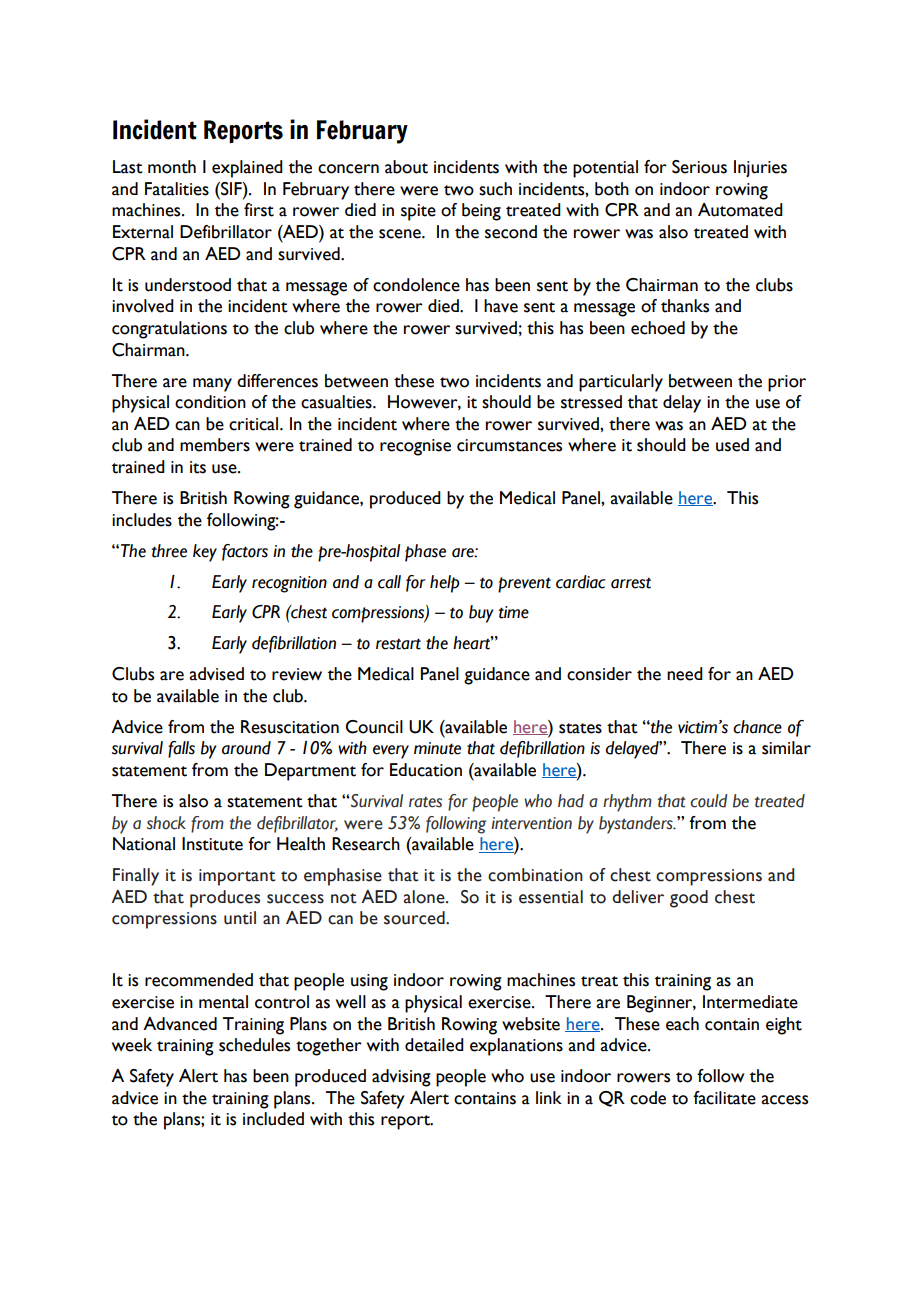  I want to click on rates, so click(425, 802).
